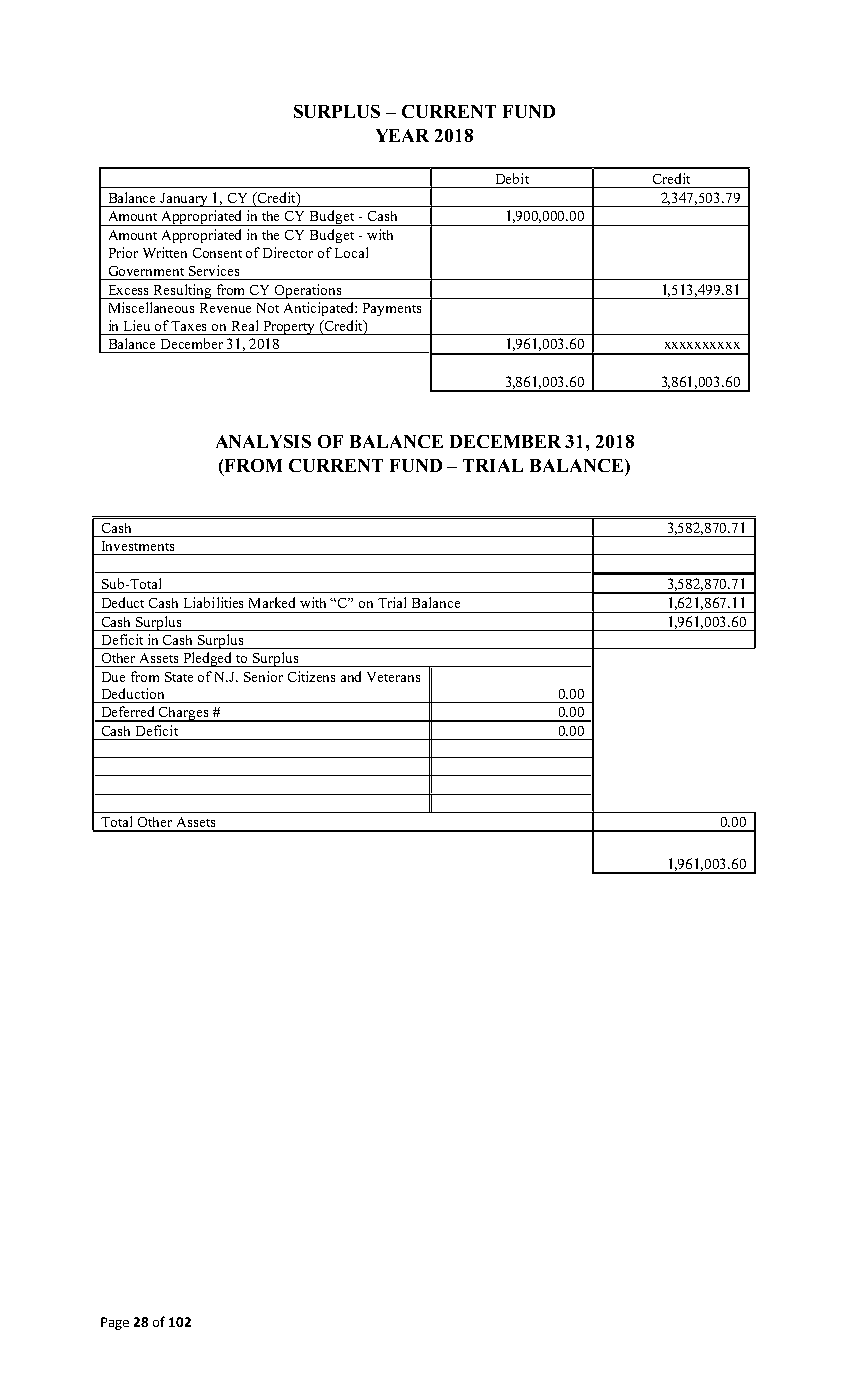  I want to click on YEAR, so click(402, 135).
